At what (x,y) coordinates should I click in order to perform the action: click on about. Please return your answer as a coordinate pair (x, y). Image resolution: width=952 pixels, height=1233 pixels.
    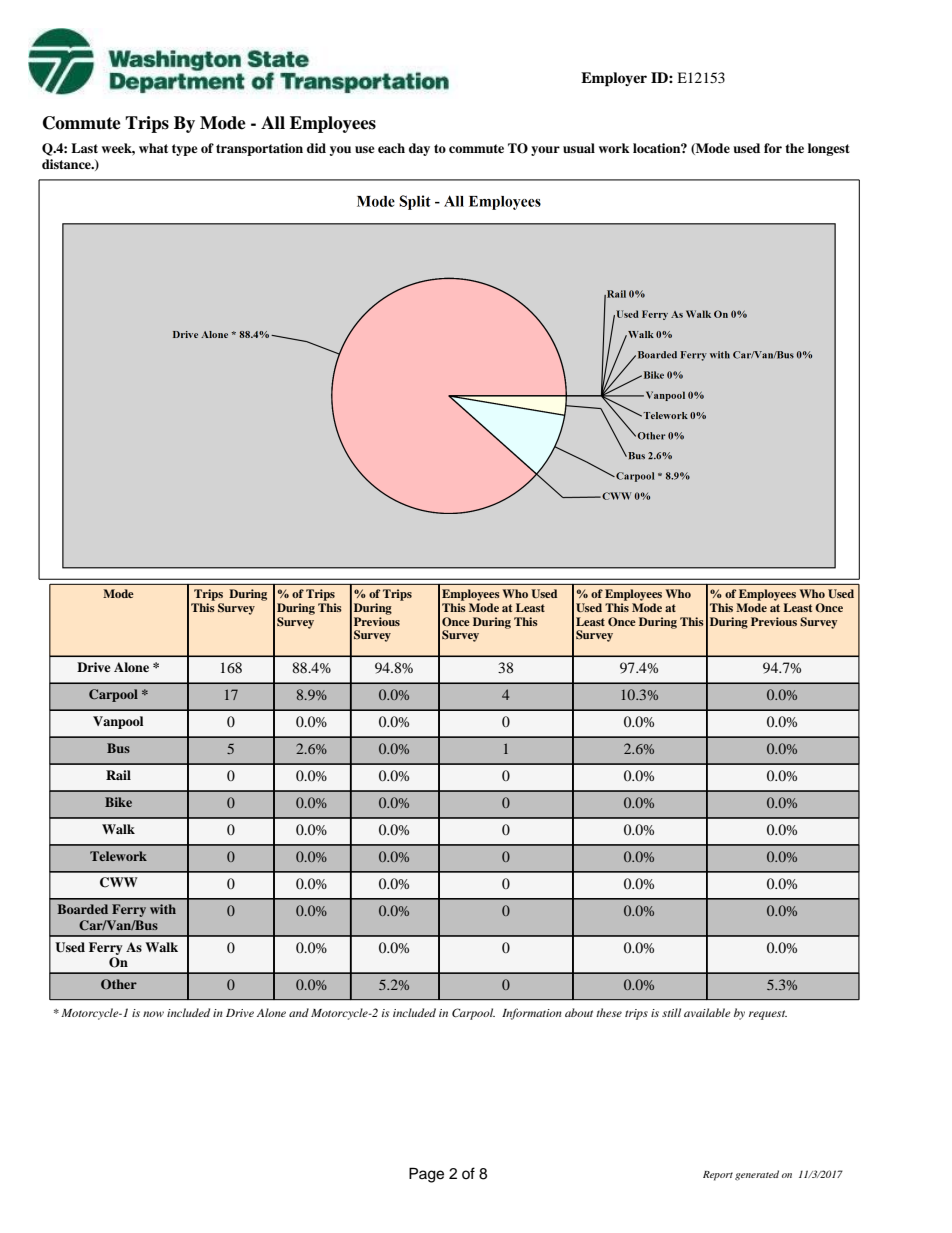
    Looking at the image, I should click on (579, 1012).
